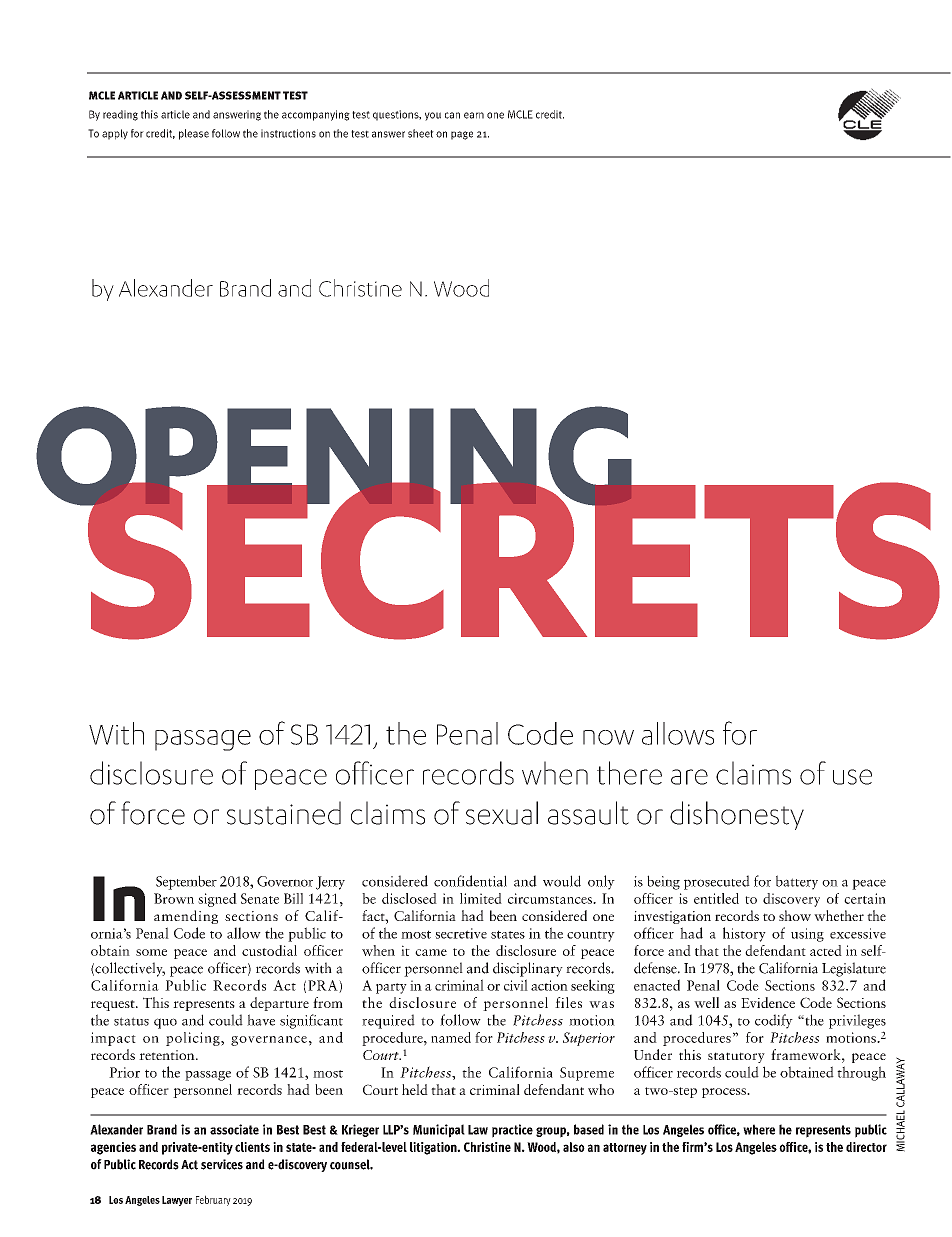  Describe the element at coordinates (474, 115) in the screenshot. I see `earn` at that location.
